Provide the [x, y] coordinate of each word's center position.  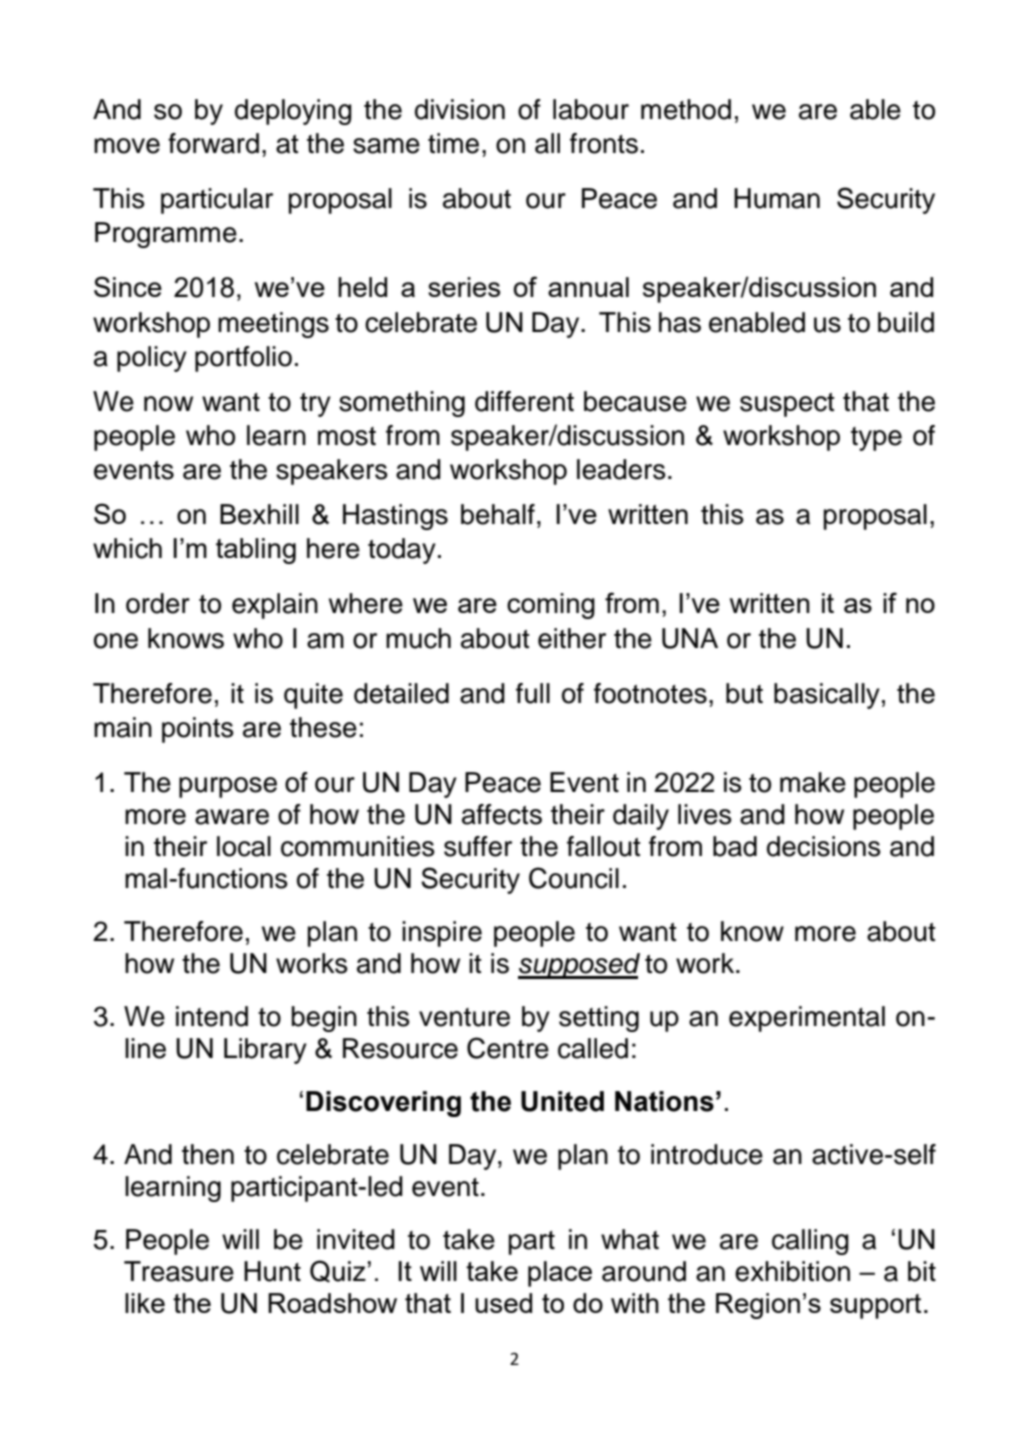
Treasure [179, 1271]
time [453, 143]
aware [232, 817]
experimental [807, 1019]
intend [212, 1016]
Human [777, 198]
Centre [508, 1048]
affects [502, 814]
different [524, 401]
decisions [824, 846]
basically [827, 696]
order [158, 603]
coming [551, 606]
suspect [787, 405]
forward [213, 143]
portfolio [243, 359]
